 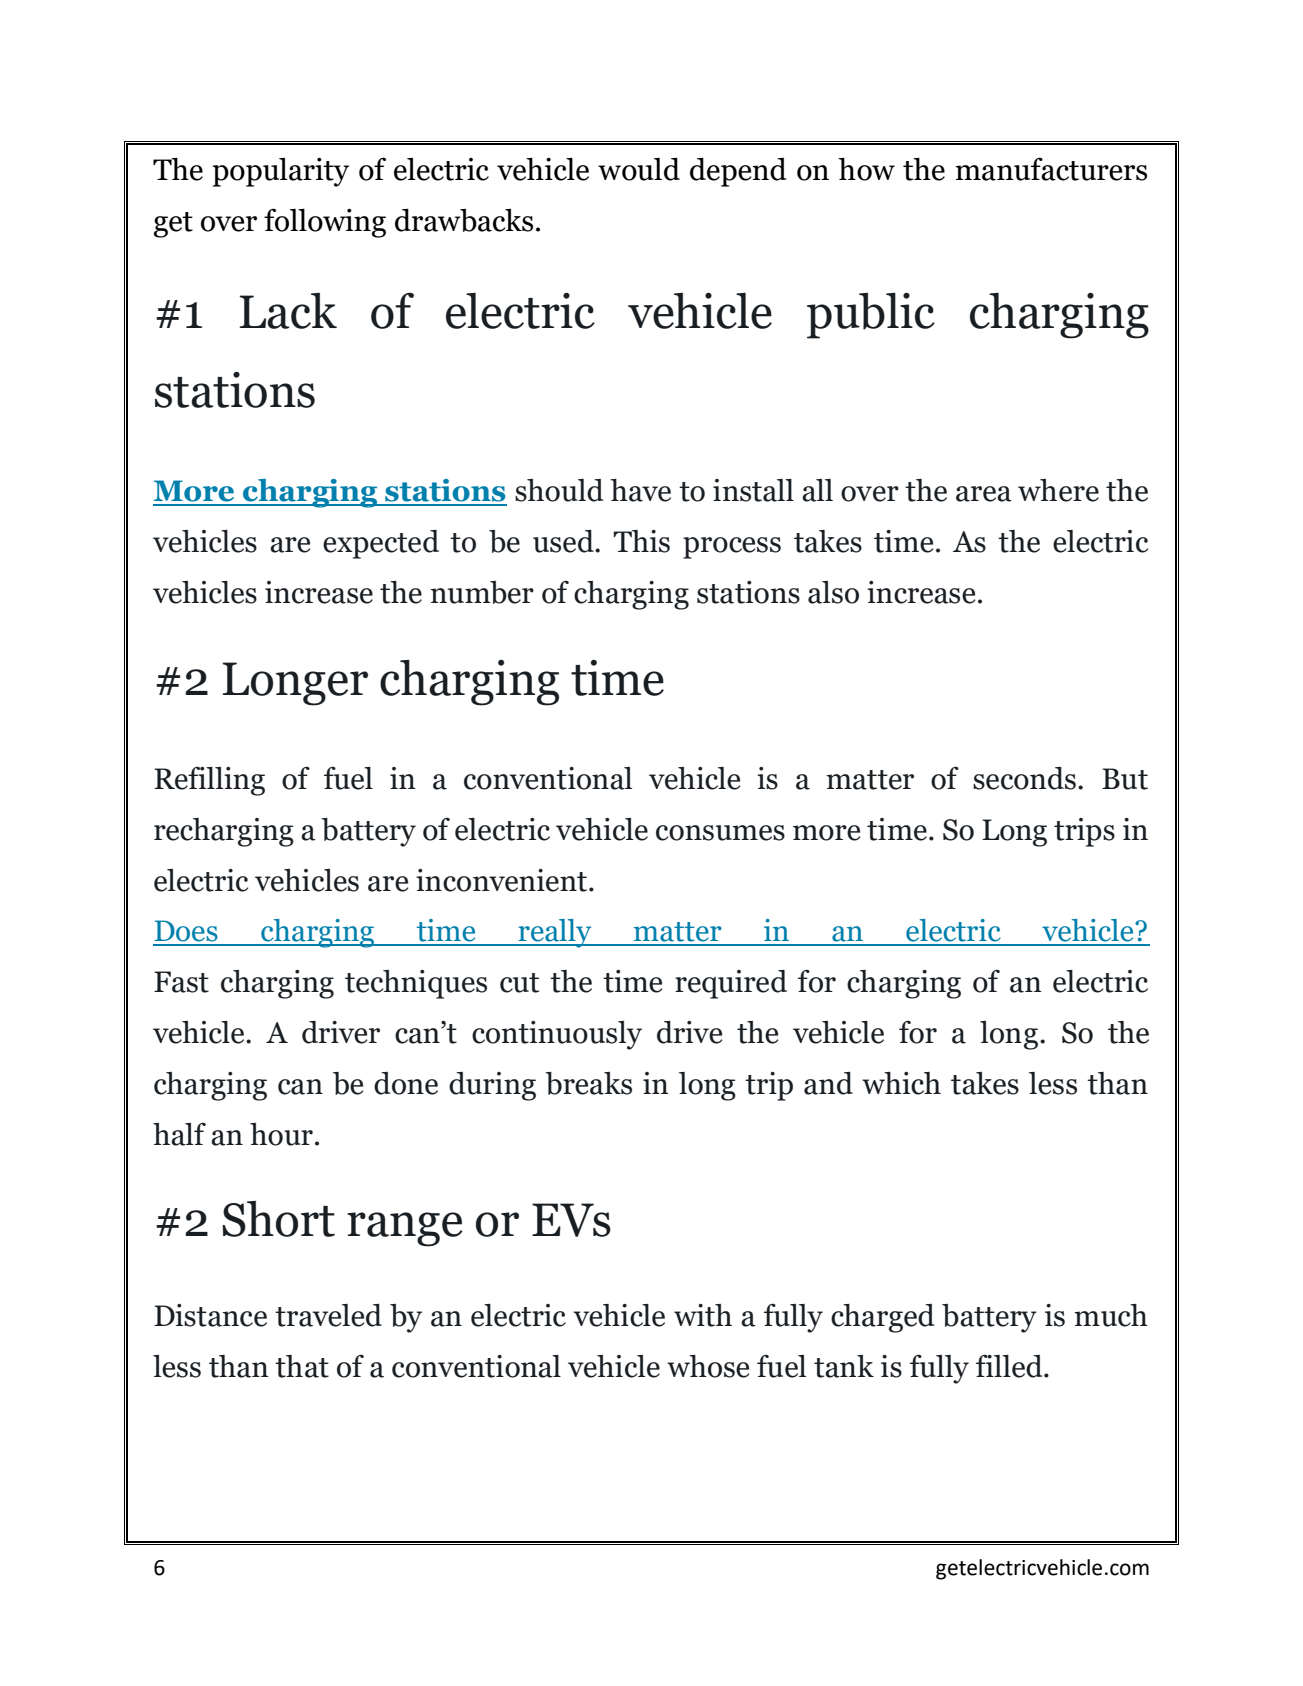 What do you see at coordinates (325, 223) in the screenshot?
I see `following` at bounding box center [325, 223].
